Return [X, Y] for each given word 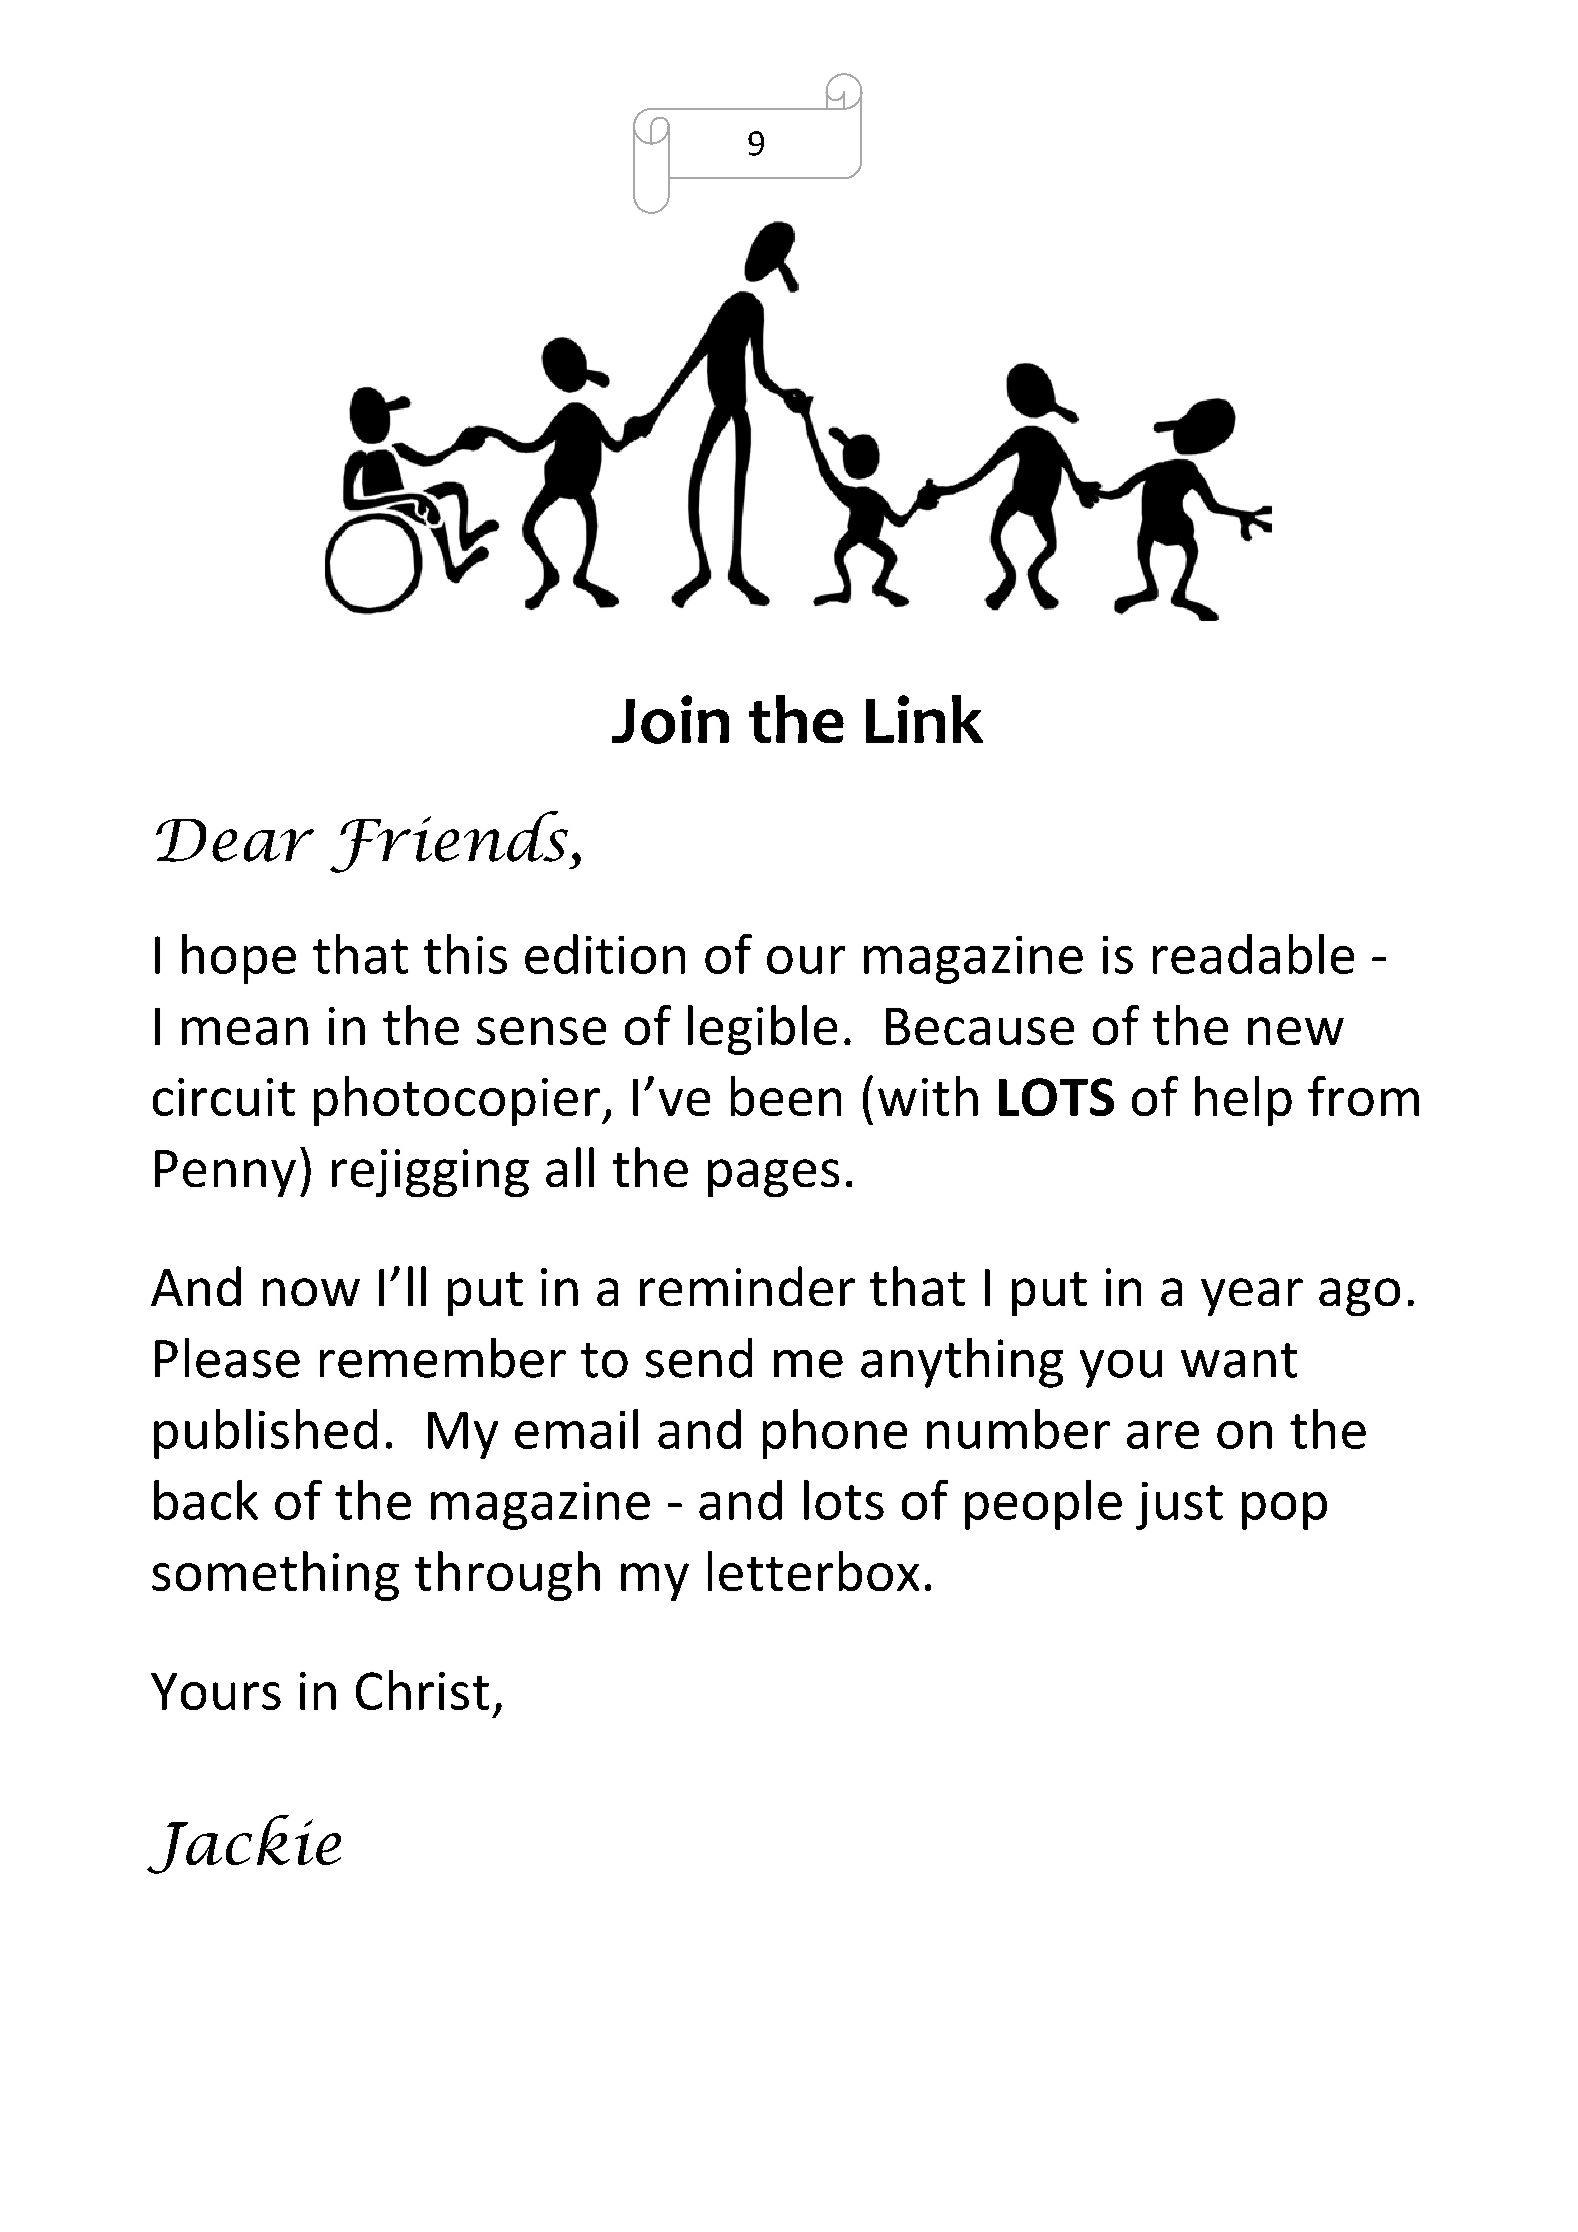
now [311, 1292]
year [1252, 1297]
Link [924, 719]
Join [670, 719]
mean [245, 1031]
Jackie [244, 1844]
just [1179, 1506]
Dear [235, 840]
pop [1284, 1511]
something [275, 1576]
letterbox [813, 1571]
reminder [747, 1286]
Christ [422, 1690]
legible [762, 1030]
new [1296, 1031]
